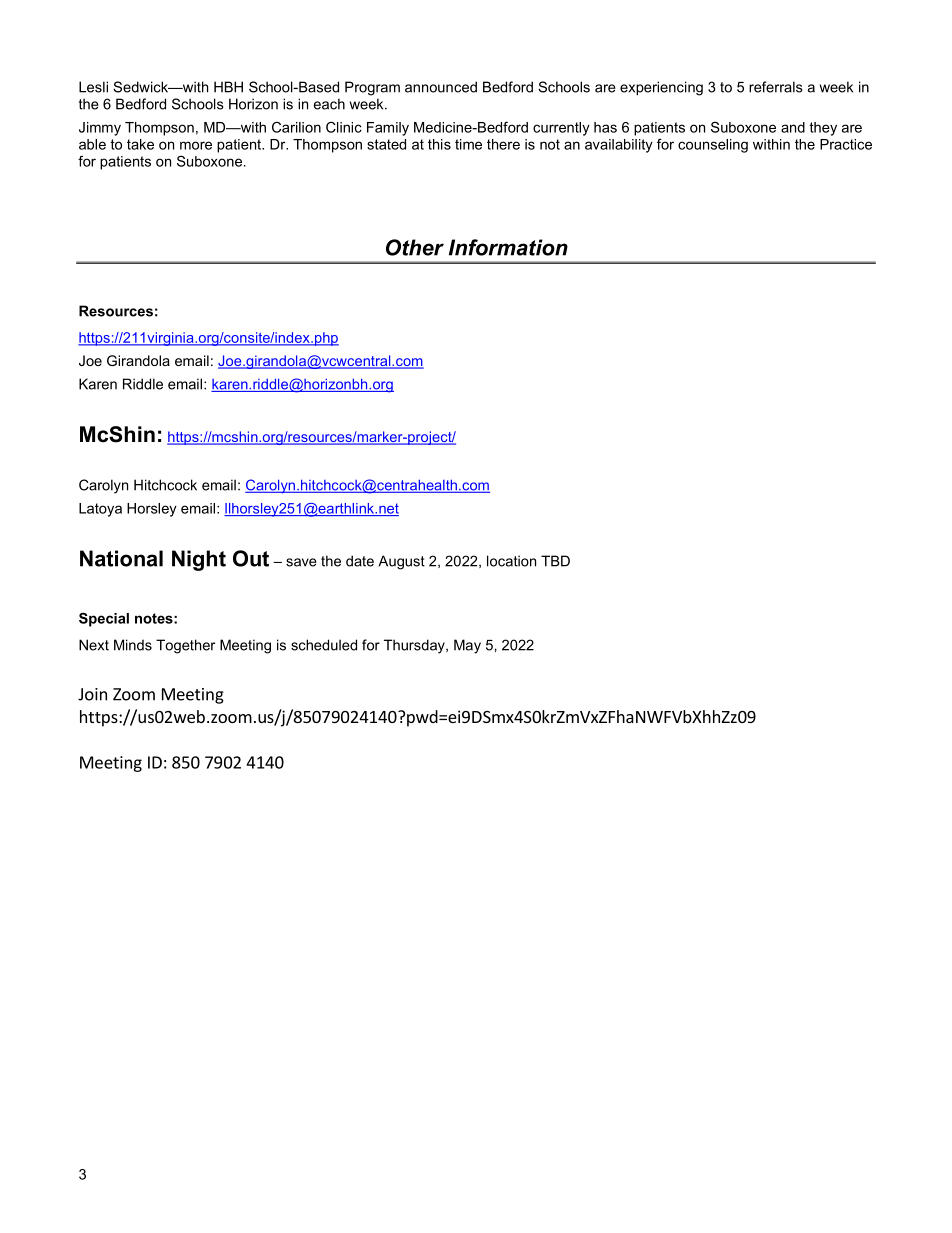 This screenshot has height=1233, width=952. I want to click on counseling, so click(713, 146).
